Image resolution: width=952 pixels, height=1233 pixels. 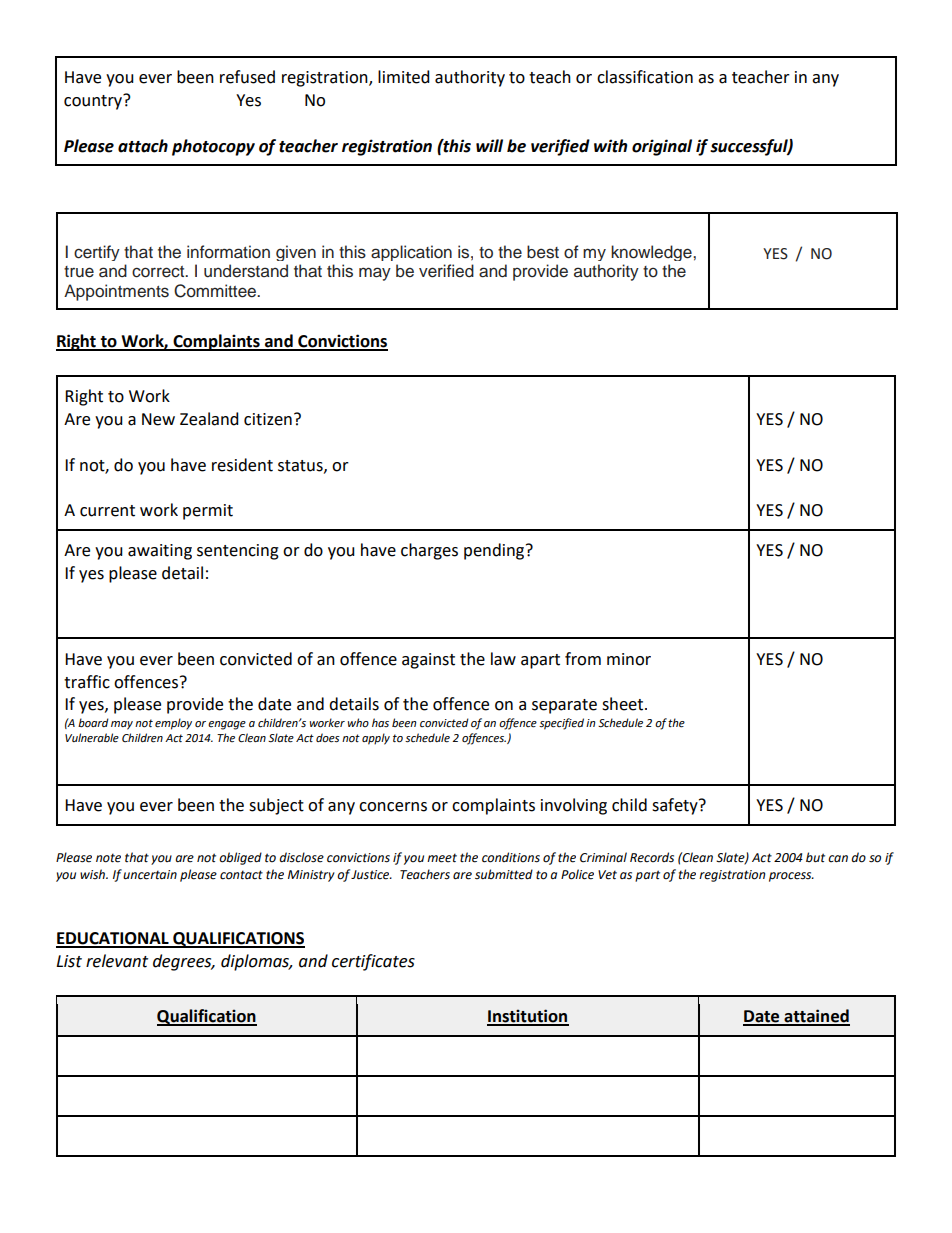 What do you see at coordinates (160, 552) in the image?
I see `awaiting` at bounding box center [160, 552].
